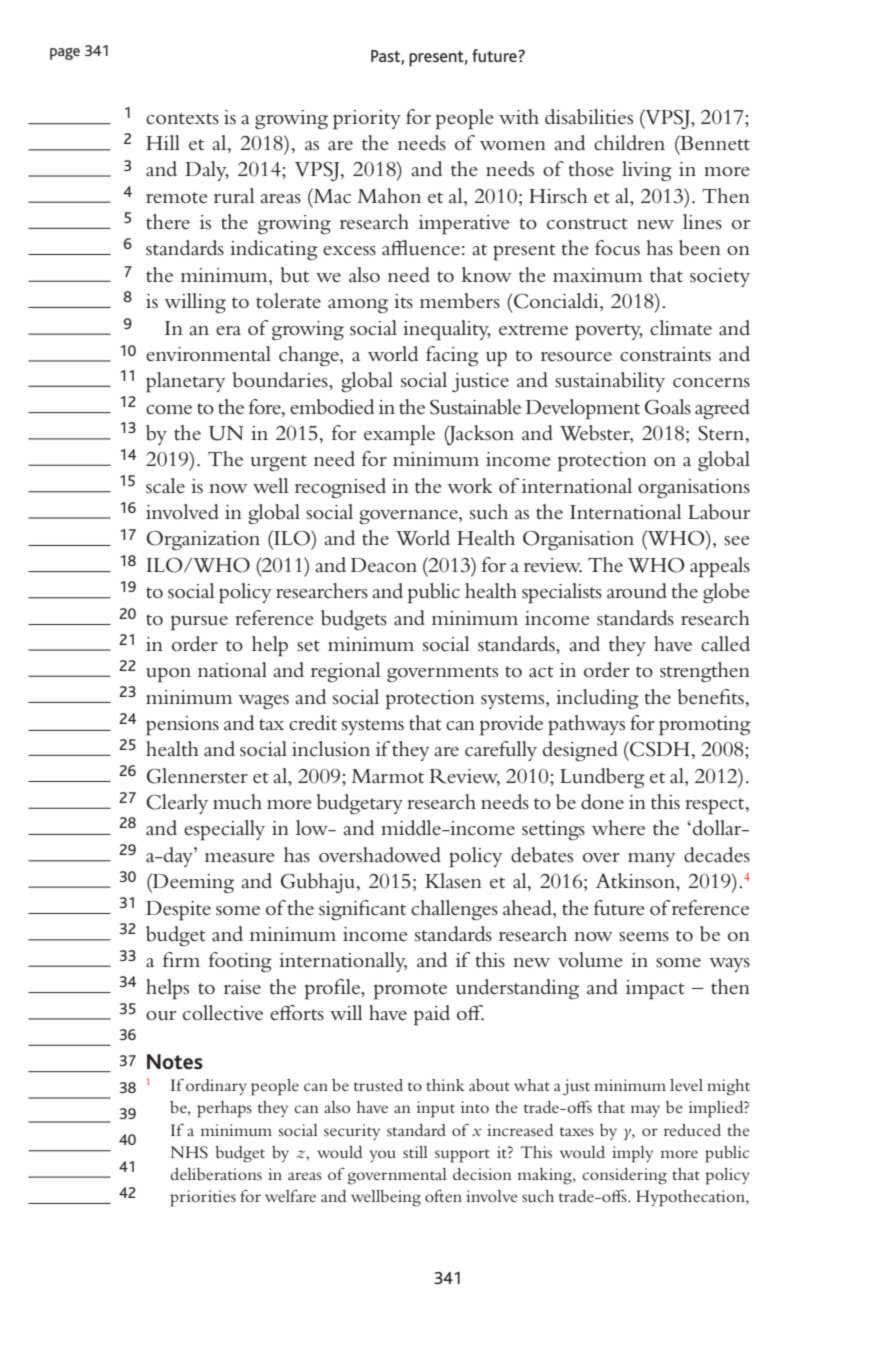  What do you see at coordinates (383, 1156) in the image?
I see `you` at bounding box center [383, 1156].
